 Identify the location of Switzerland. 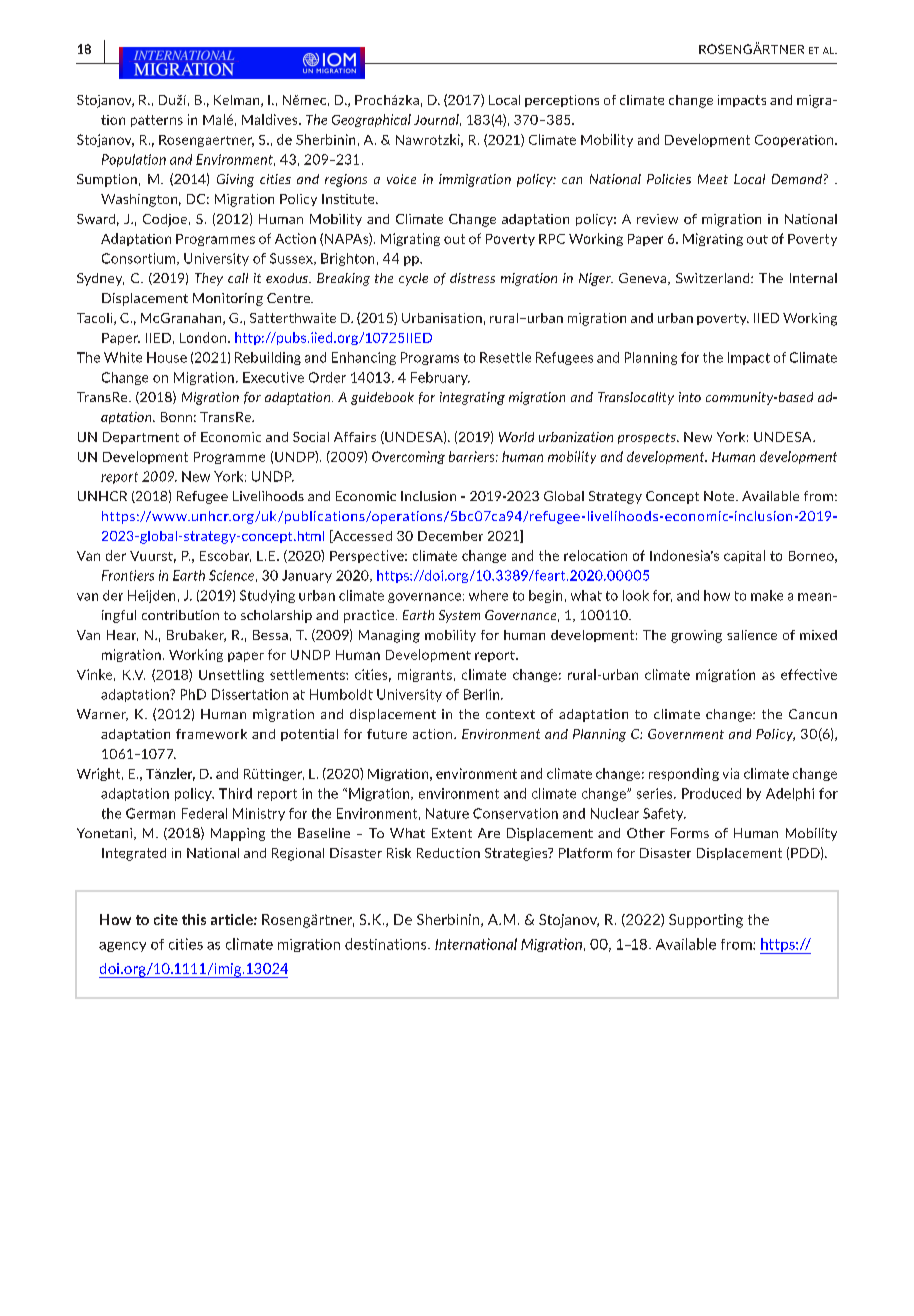
(714, 278).
